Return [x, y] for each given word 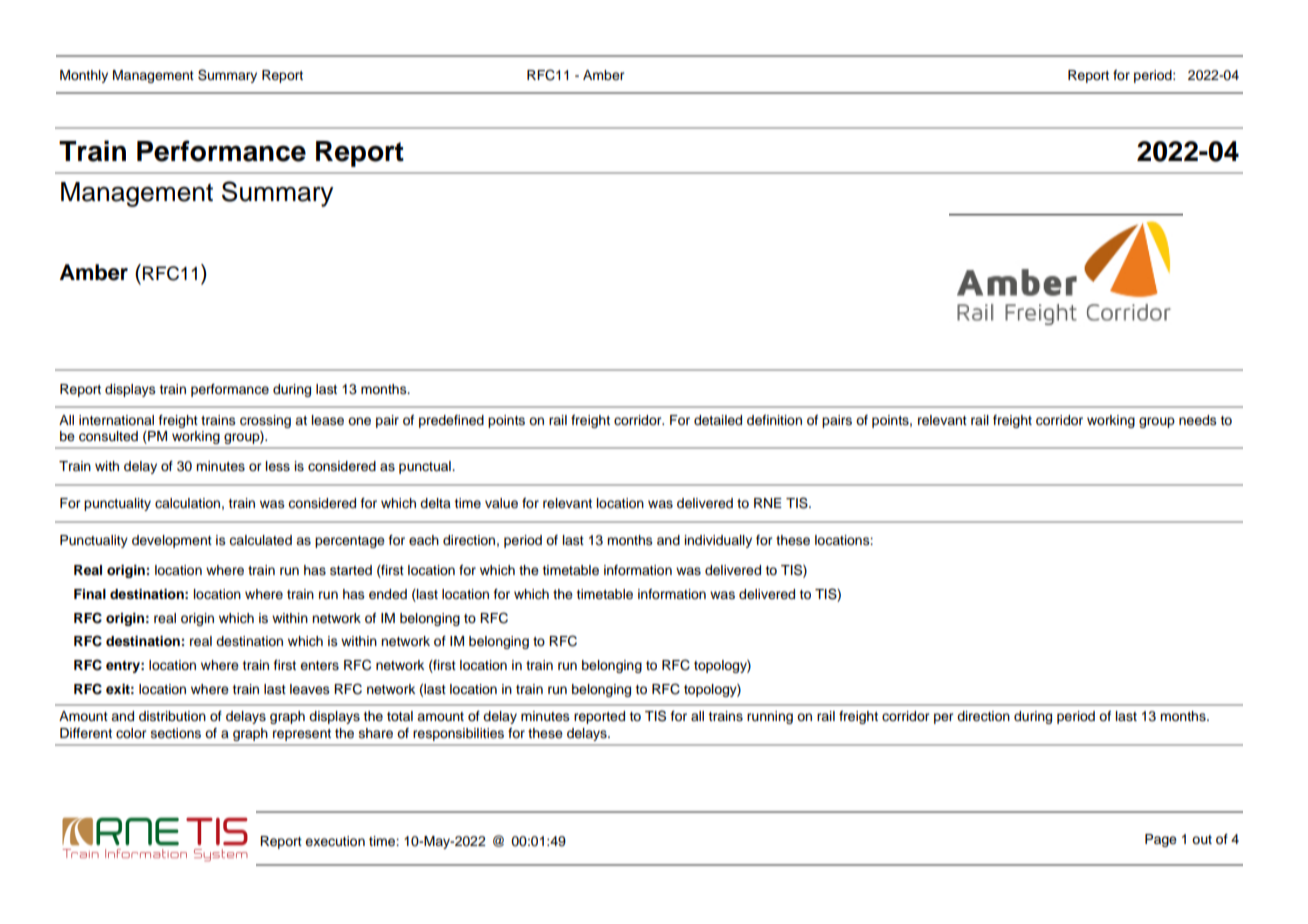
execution [335, 841]
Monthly [84, 76]
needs [1198, 420]
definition [774, 420]
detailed [718, 420]
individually [718, 541]
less [278, 466]
